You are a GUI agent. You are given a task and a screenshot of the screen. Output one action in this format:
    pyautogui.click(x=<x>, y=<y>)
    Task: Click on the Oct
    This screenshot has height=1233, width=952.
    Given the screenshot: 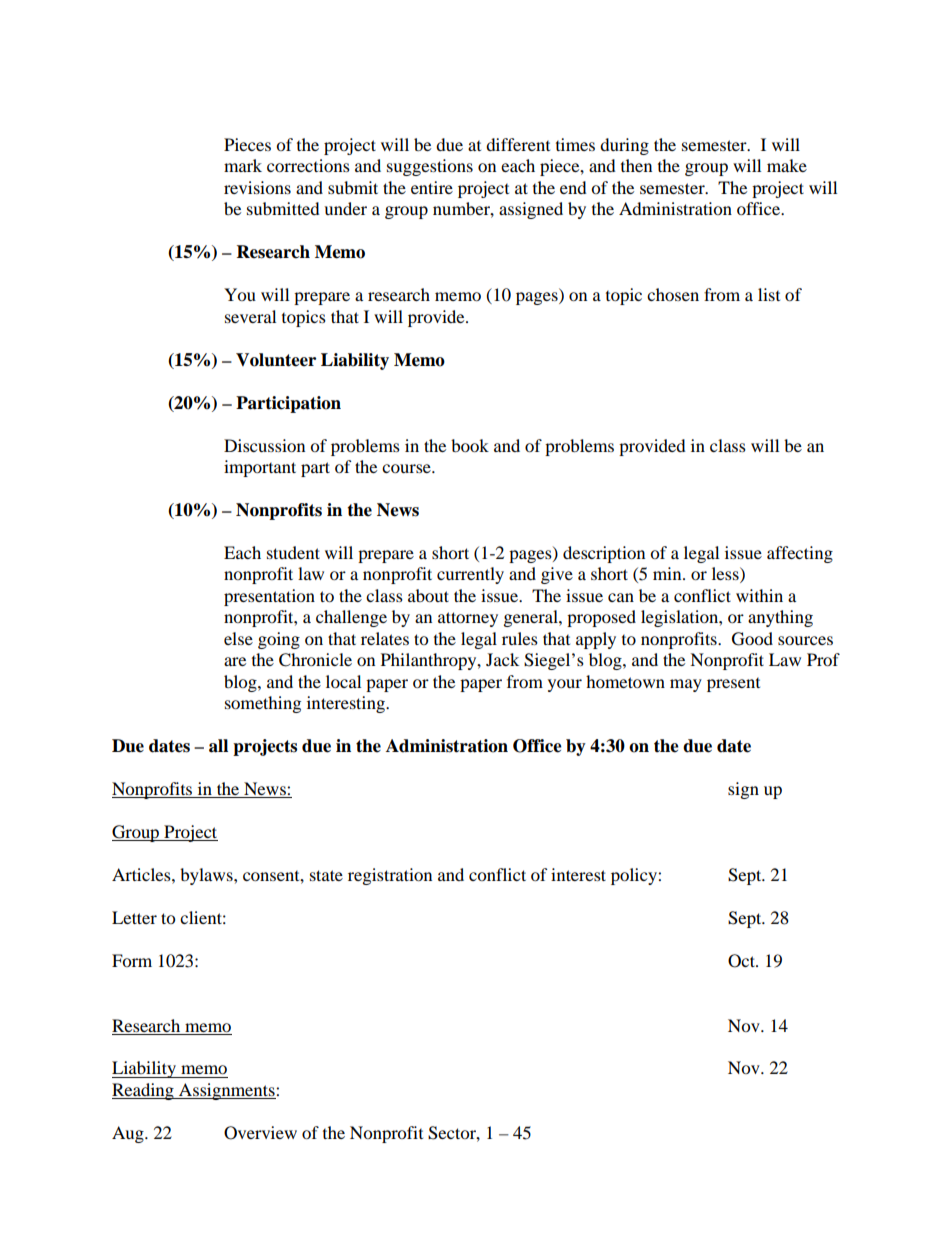 What is the action you would take?
    pyautogui.click(x=742, y=961)
